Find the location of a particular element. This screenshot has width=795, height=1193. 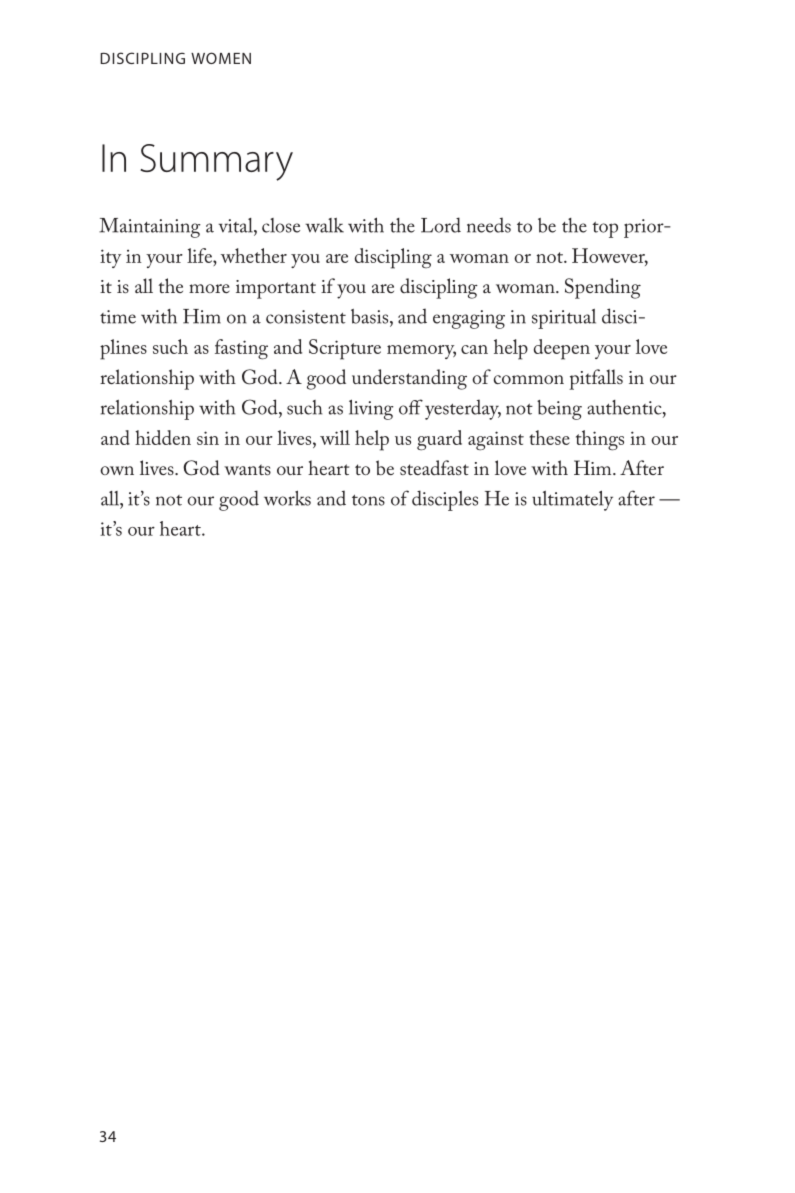

tons is located at coordinates (368, 500).
